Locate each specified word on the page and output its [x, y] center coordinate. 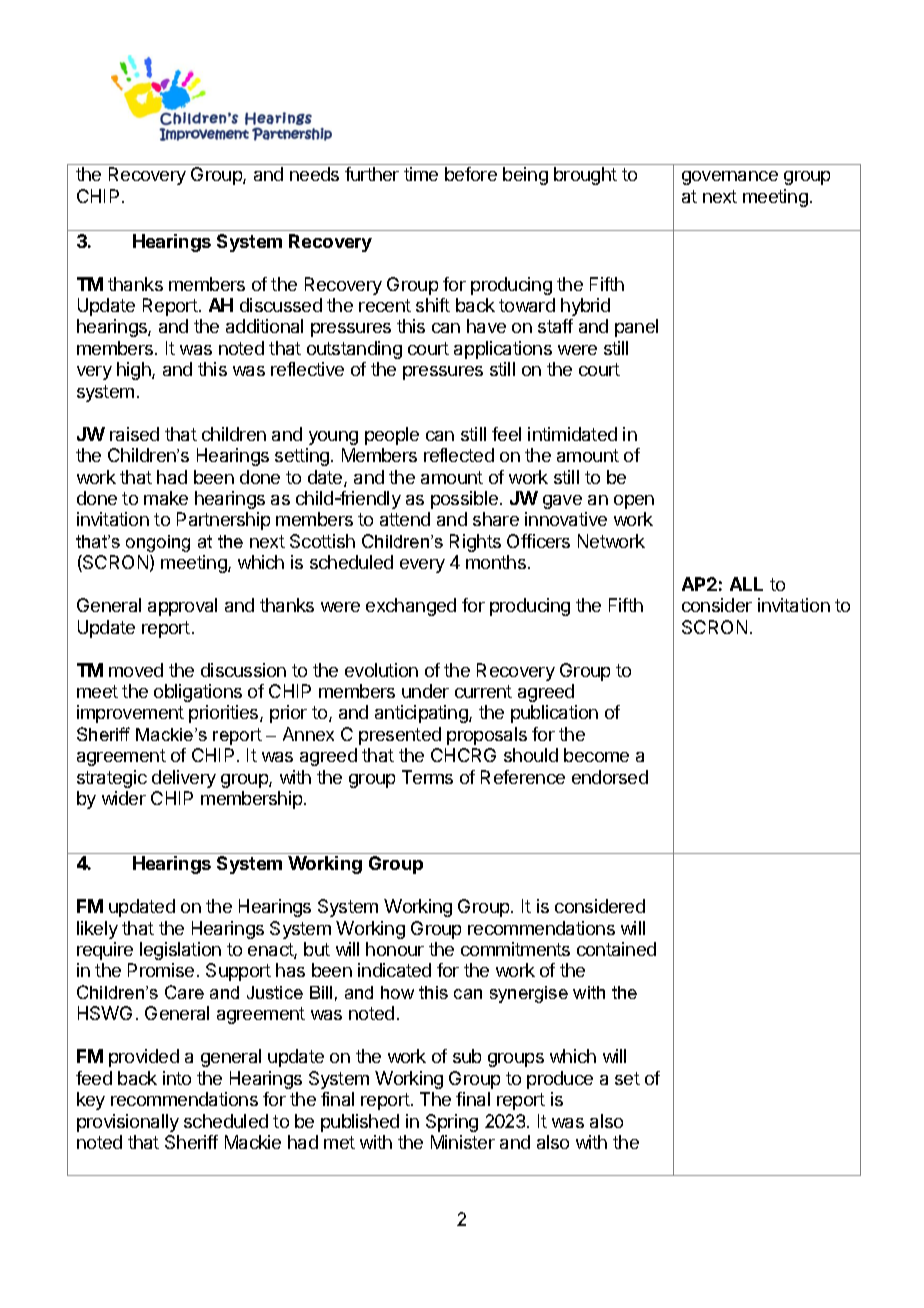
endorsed [610, 777]
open [634, 502]
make [166, 498]
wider [124, 798]
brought [585, 176]
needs [314, 174]
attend [405, 519]
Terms [427, 777]
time [421, 174]
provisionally [128, 1123]
